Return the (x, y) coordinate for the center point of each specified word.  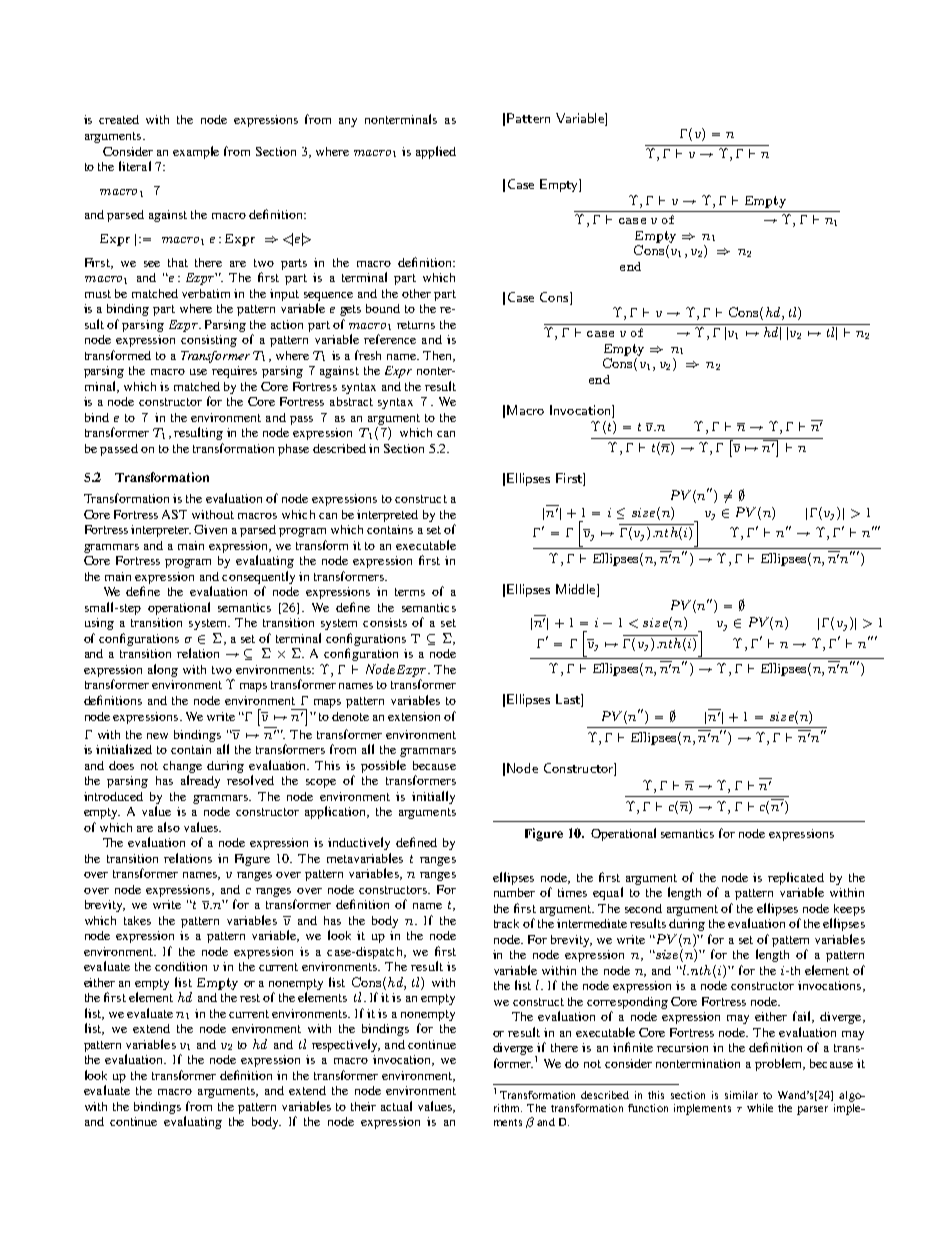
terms (410, 592)
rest (250, 998)
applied (436, 152)
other (416, 293)
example (196, 152)
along (163, 670)
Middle (577, 589)
